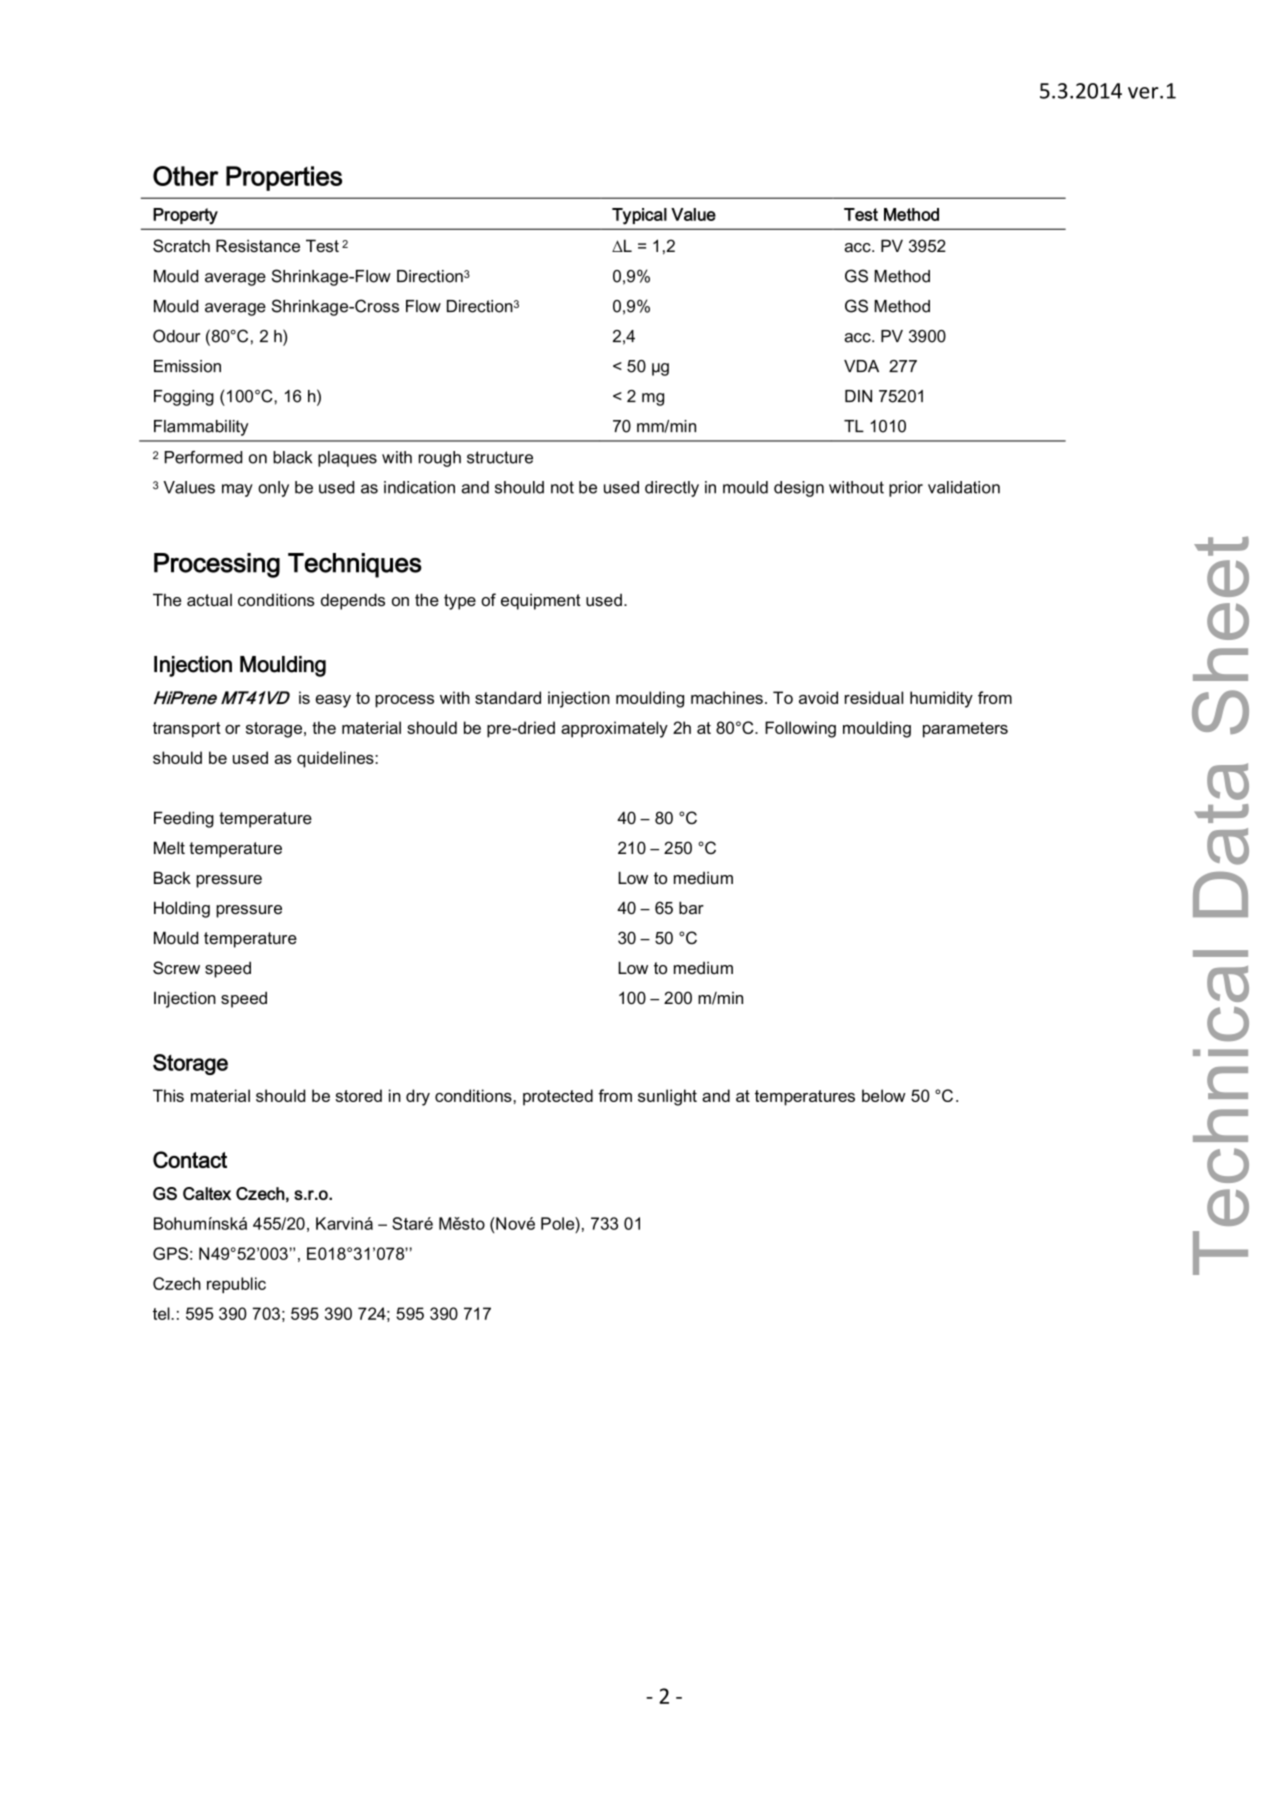 The width and height of the screenshot is (1283, 1815). What do you see at coordinates (906, 489) in the screenshot?
I see `prior` at bounding box center [906, 489].
